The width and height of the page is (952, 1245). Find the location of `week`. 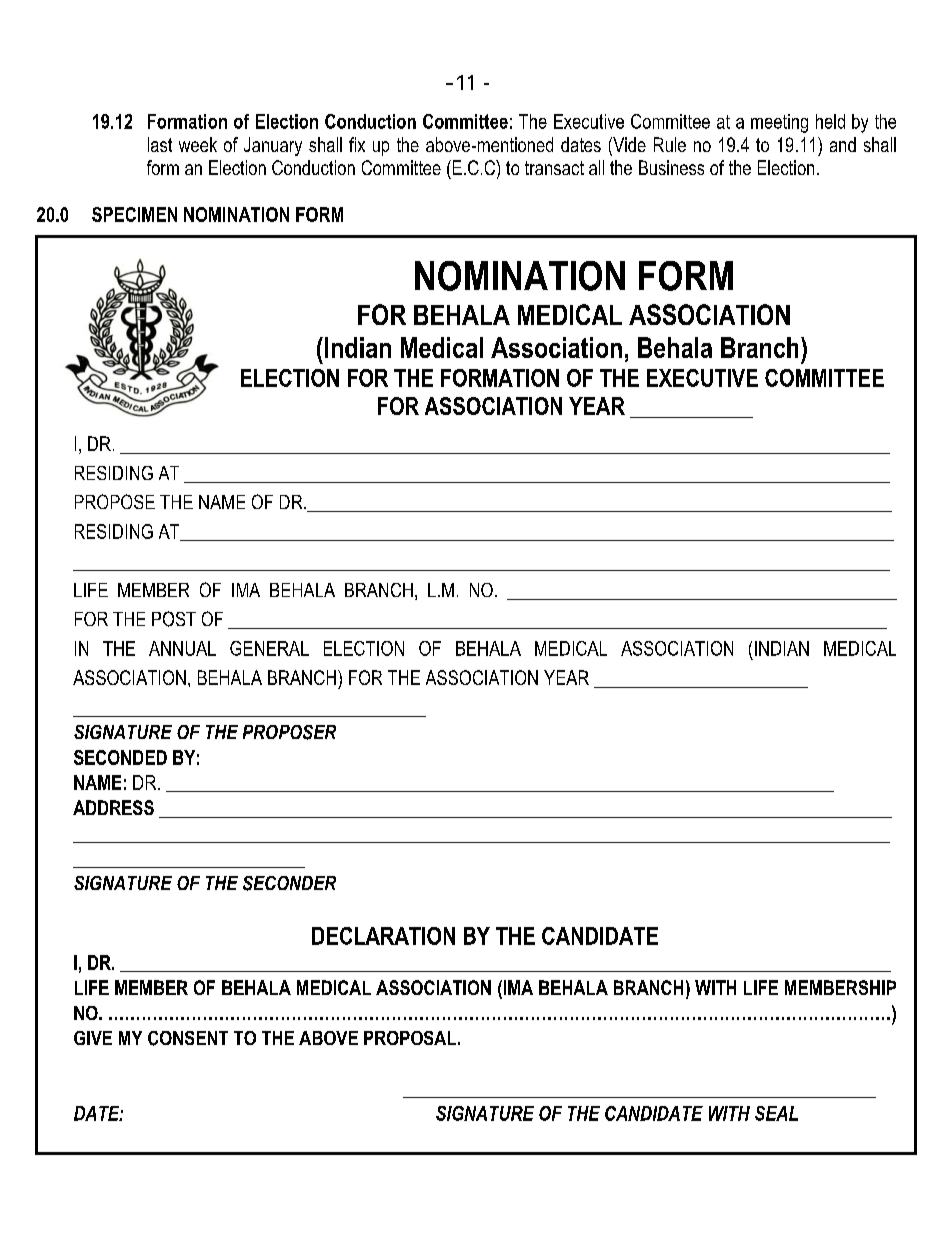

week is located at coordinates (198, 144).
